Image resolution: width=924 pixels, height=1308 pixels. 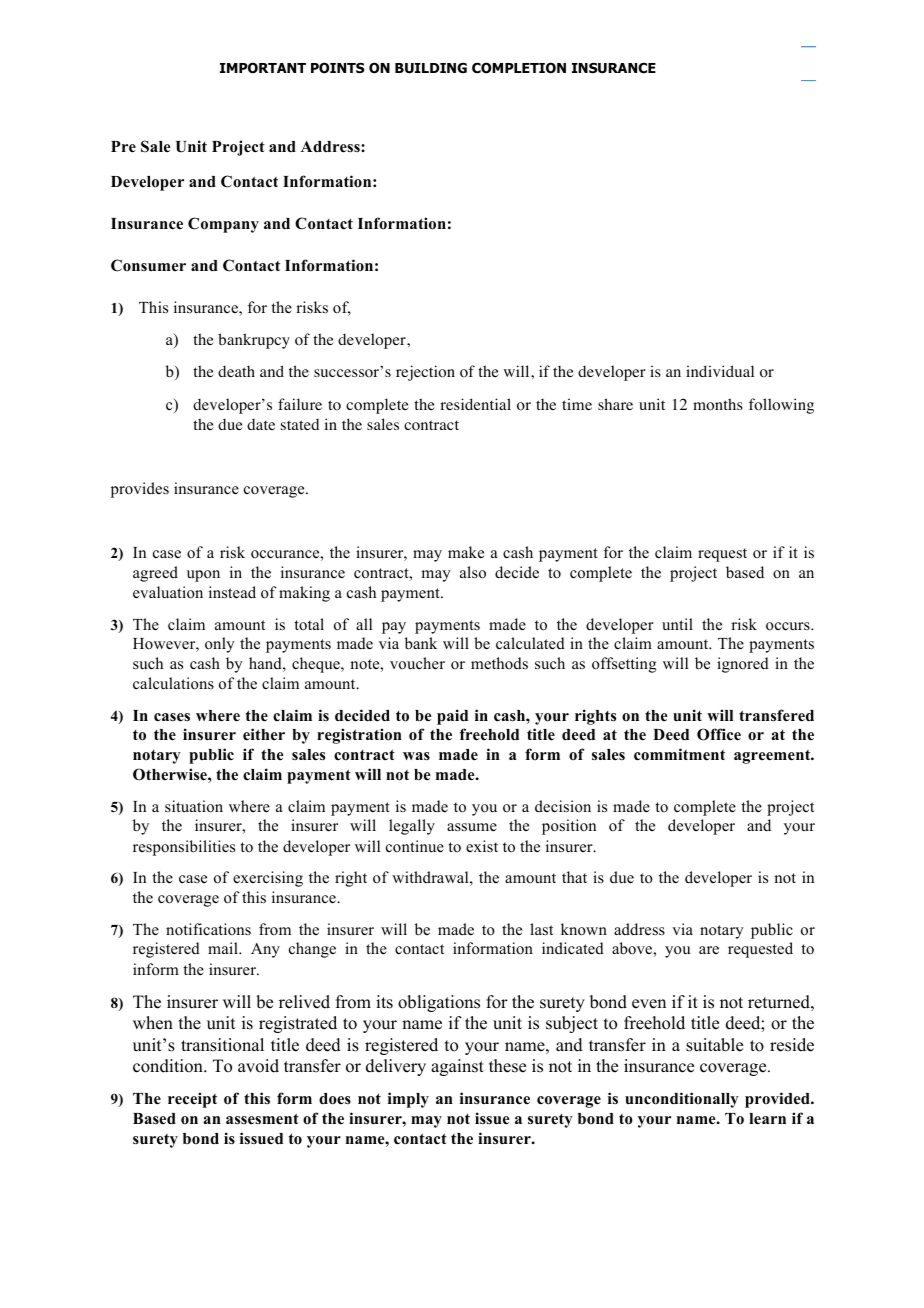 What do you see at coordinates (452, 717) in the screenshot?
I see `paid` at bounding box center [452, 717].
